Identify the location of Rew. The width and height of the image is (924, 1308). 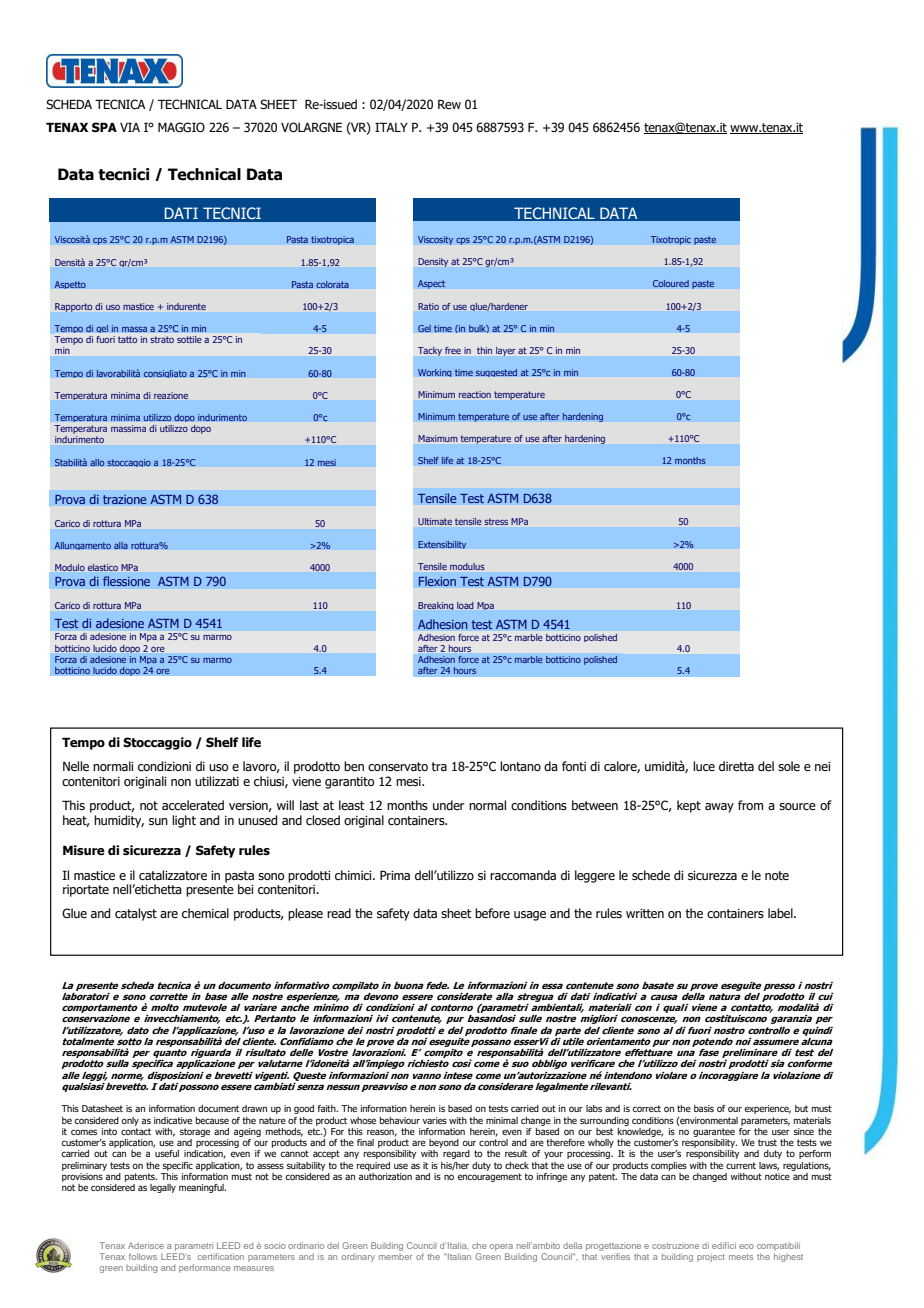
(449, 104).
